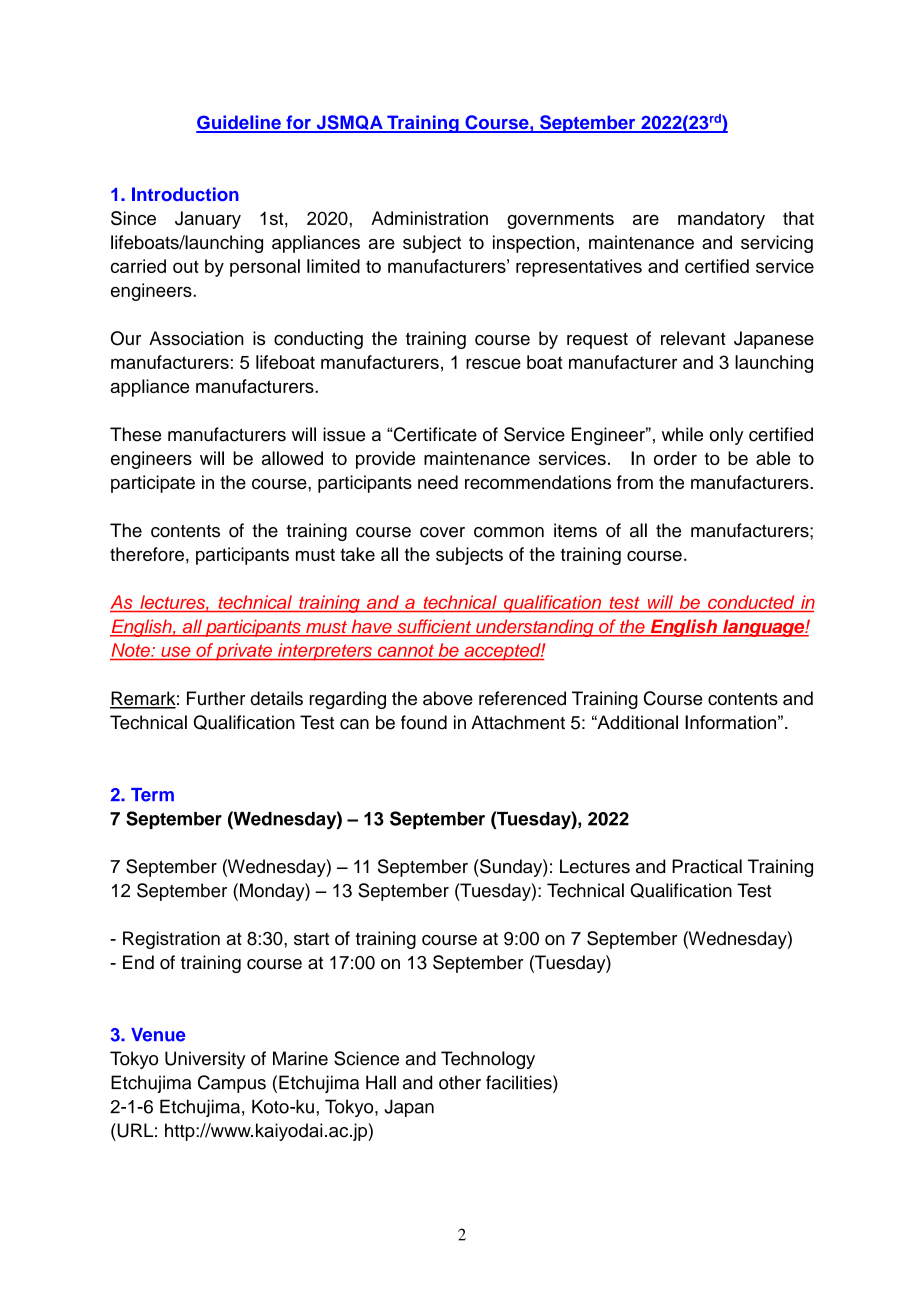  What do you see at coordinates (205, 1060) in the screenshot?
I see `University` at bounding box center [205, 1060].
